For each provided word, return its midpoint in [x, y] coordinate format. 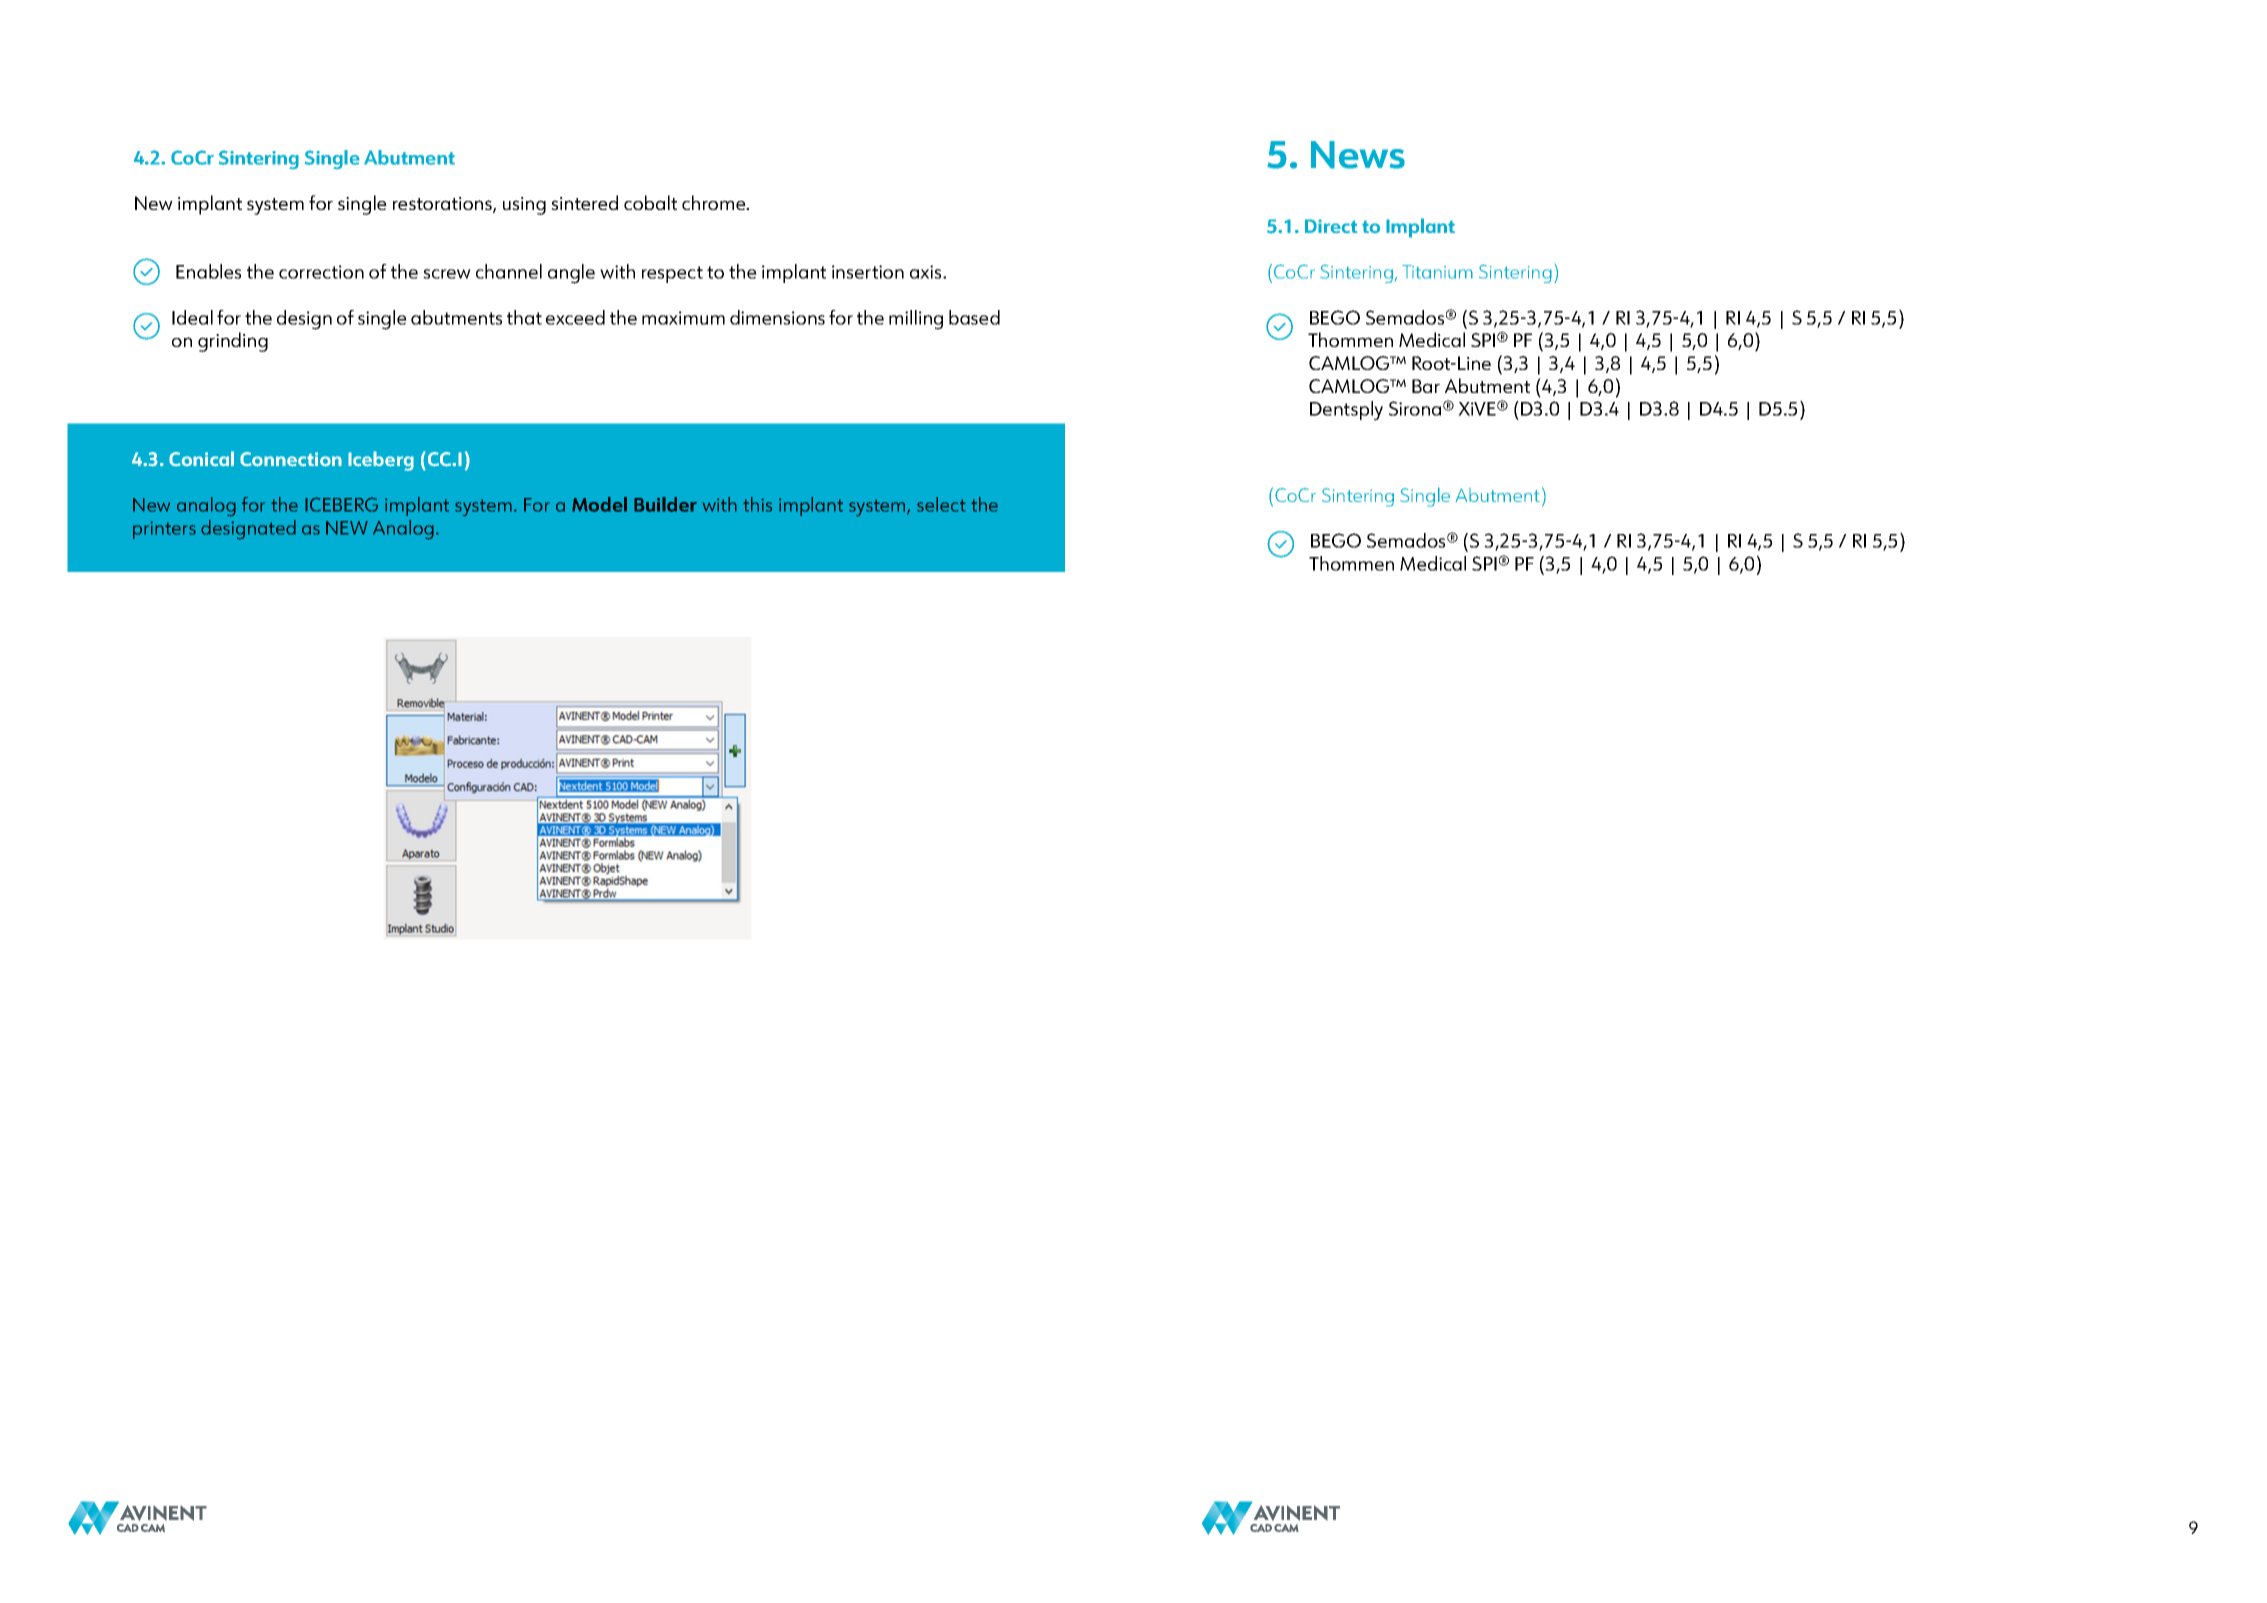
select [941, 504]
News [1358, 155]
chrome [715, 202]
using [524, 206]
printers [164, 530]
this [757, 504]
